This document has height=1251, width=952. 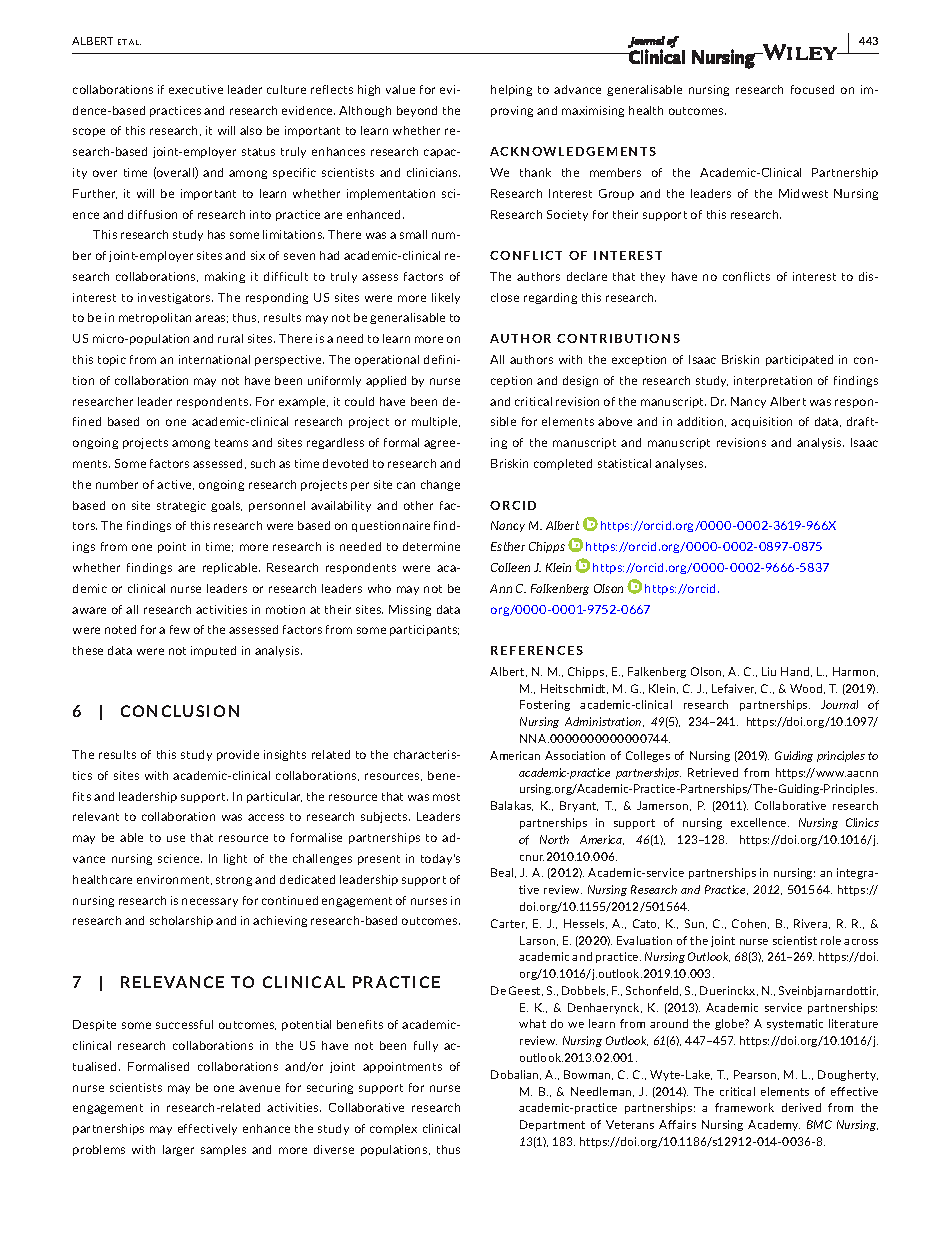 What do you see at coordinates (436, 422) in the document?
I see `multiple` at bounding box center [436, 422].
